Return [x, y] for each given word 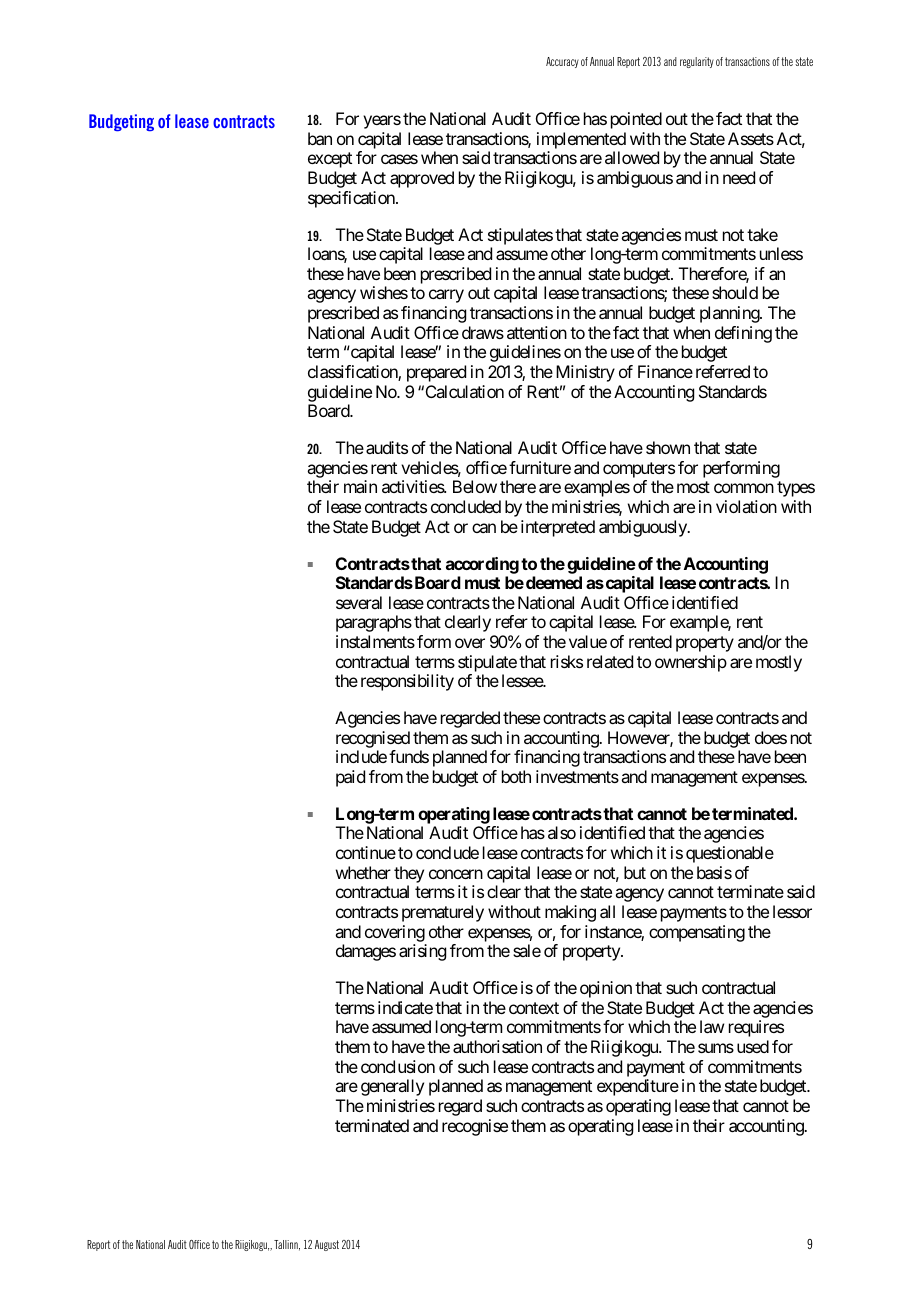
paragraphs [374, 623]
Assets [751, 138]
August [327, 1245]
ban [320, 138]
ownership [691, 663]
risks [567, 661]
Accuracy [562, 62]
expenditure [638, 1087]
